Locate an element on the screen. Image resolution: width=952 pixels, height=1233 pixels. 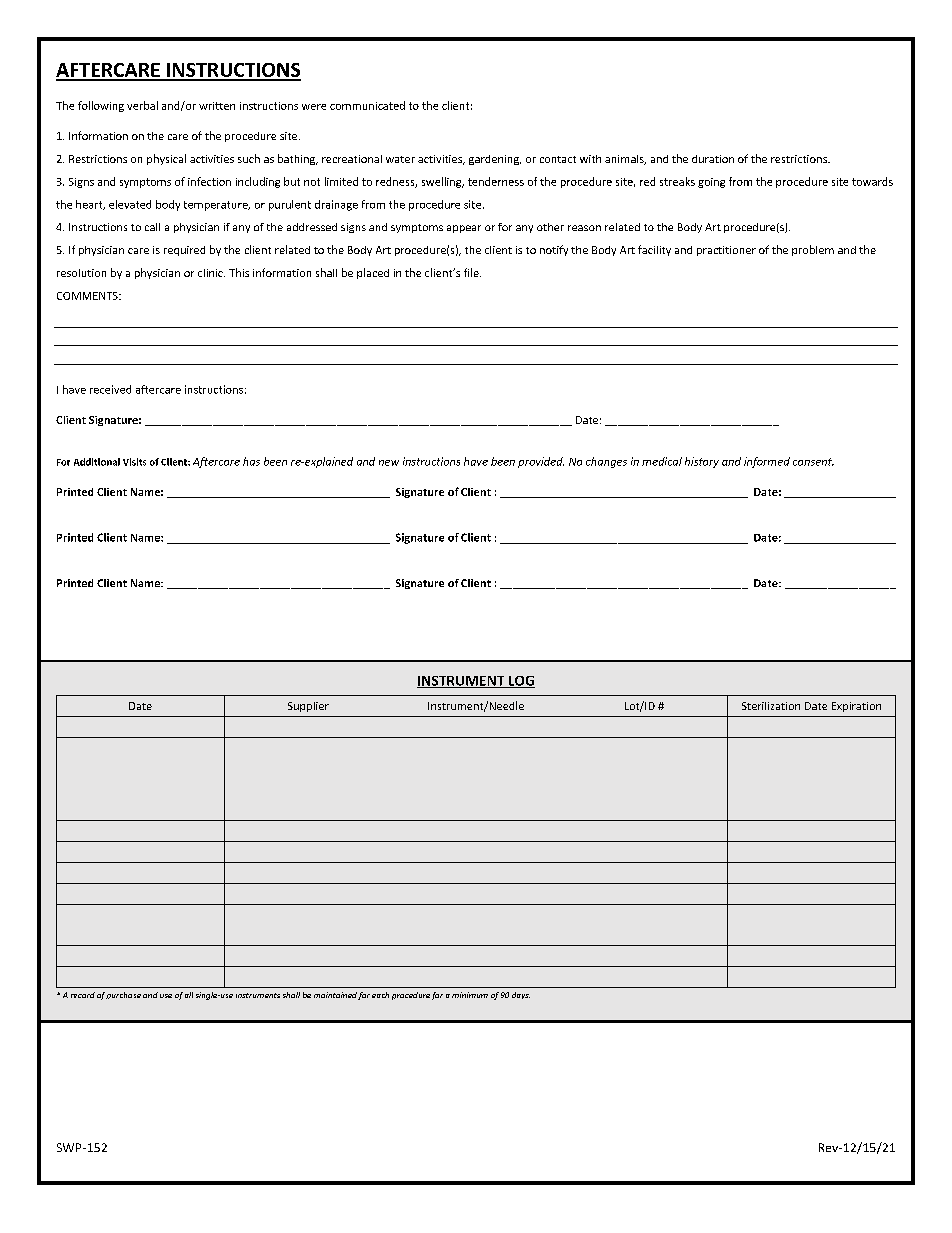
informed is located at coordinates (767, 462).
